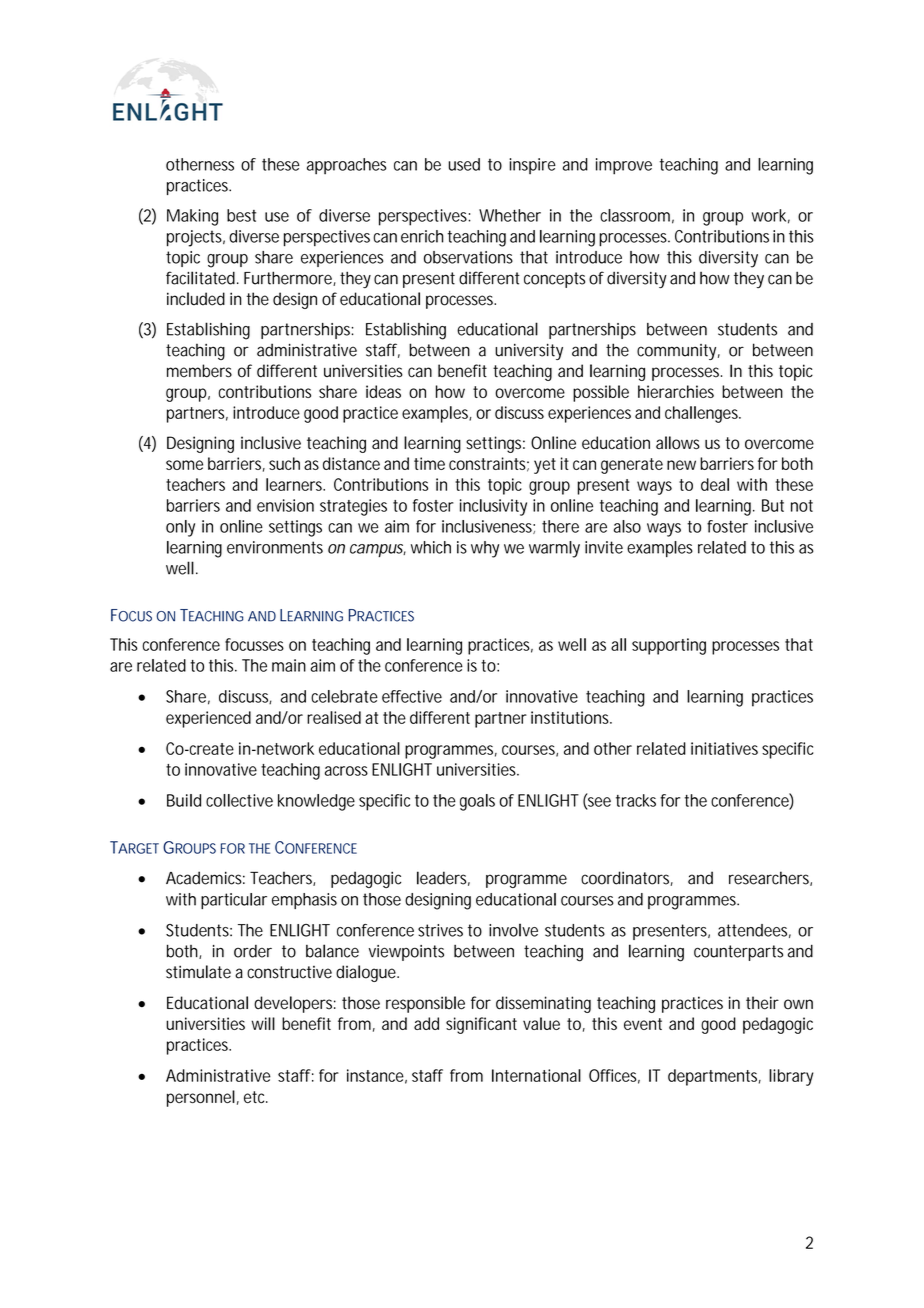 The width and height of the image is (924, 1308). Describe the element at coordinates (637, 216) in the image. I see `classroom` at that location.
